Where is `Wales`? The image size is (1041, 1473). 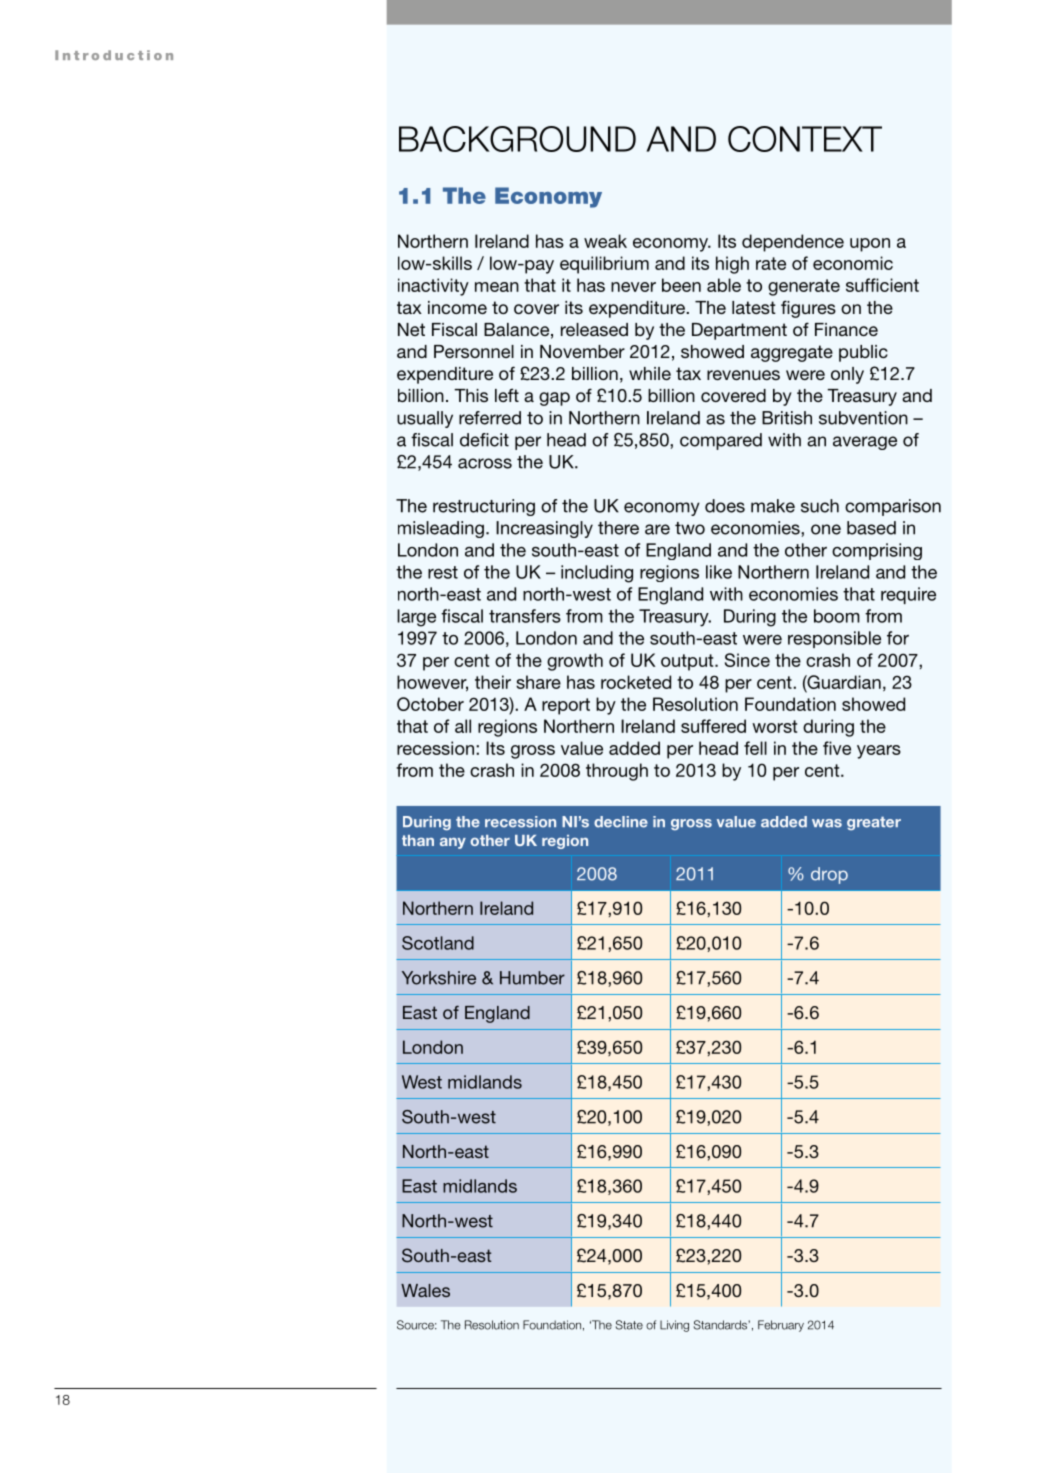
Wales is located at coordinates (425, 1290).
